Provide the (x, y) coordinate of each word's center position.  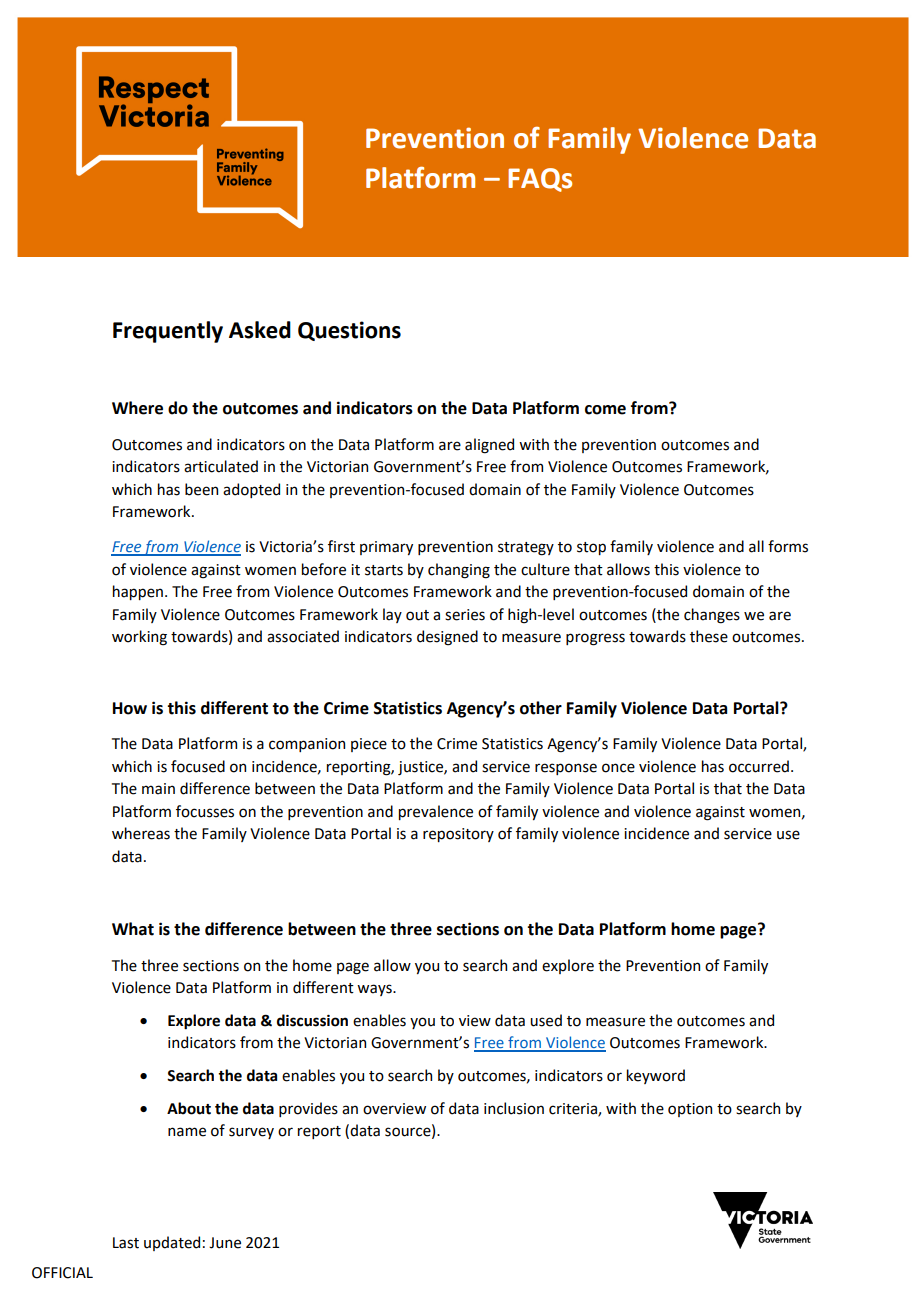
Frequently (168, 332)
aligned (489, 446)
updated (172, 1243)
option (690, 1110)
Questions (349, 331)
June (225, 1243)
